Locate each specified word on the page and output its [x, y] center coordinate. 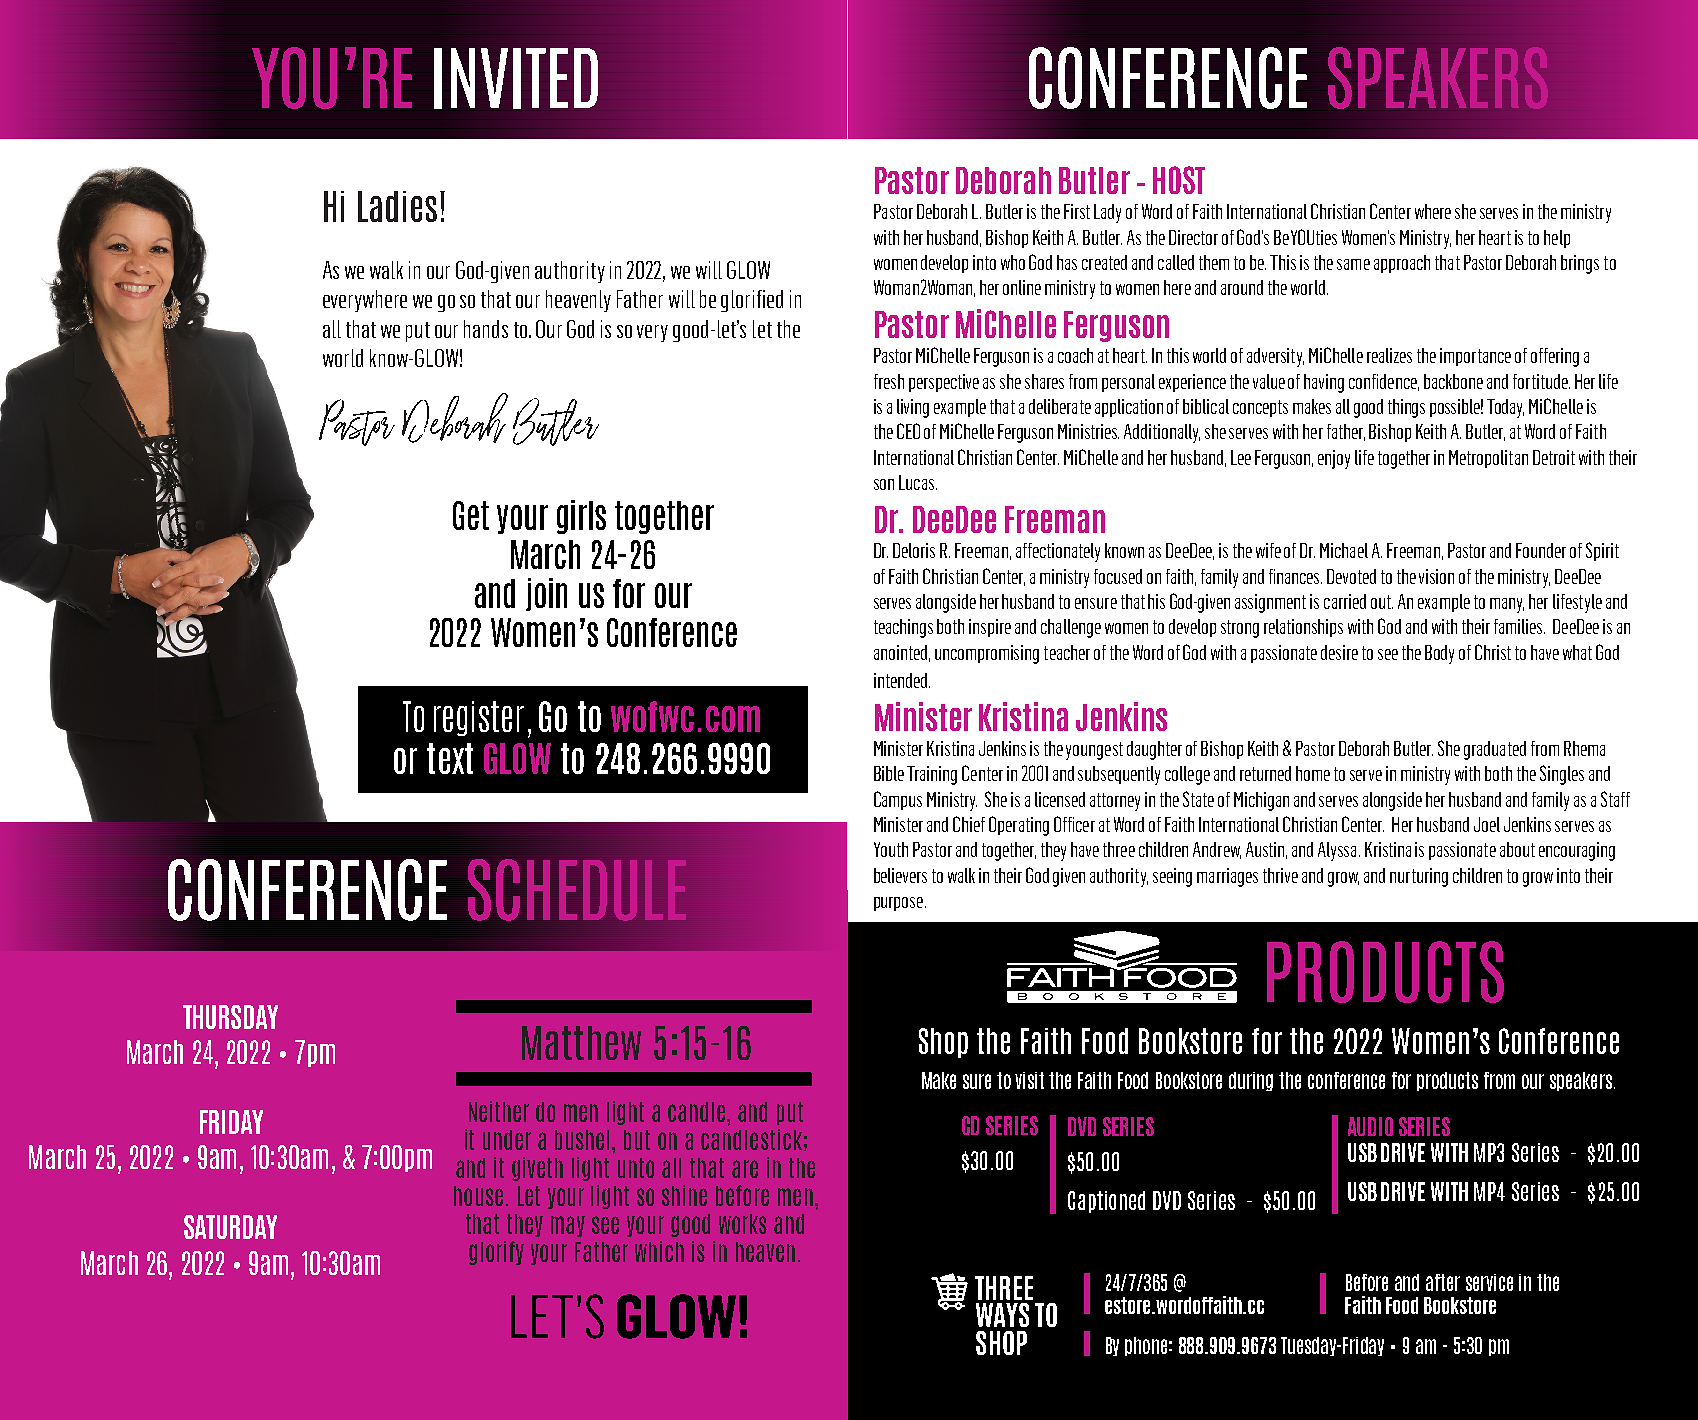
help [1557, 239]
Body [1439, 654]
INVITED [516, 78]
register [479, 718]
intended [902, 680]
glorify [496, 1253]
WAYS [1002, 1315]
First [1077, 211]
